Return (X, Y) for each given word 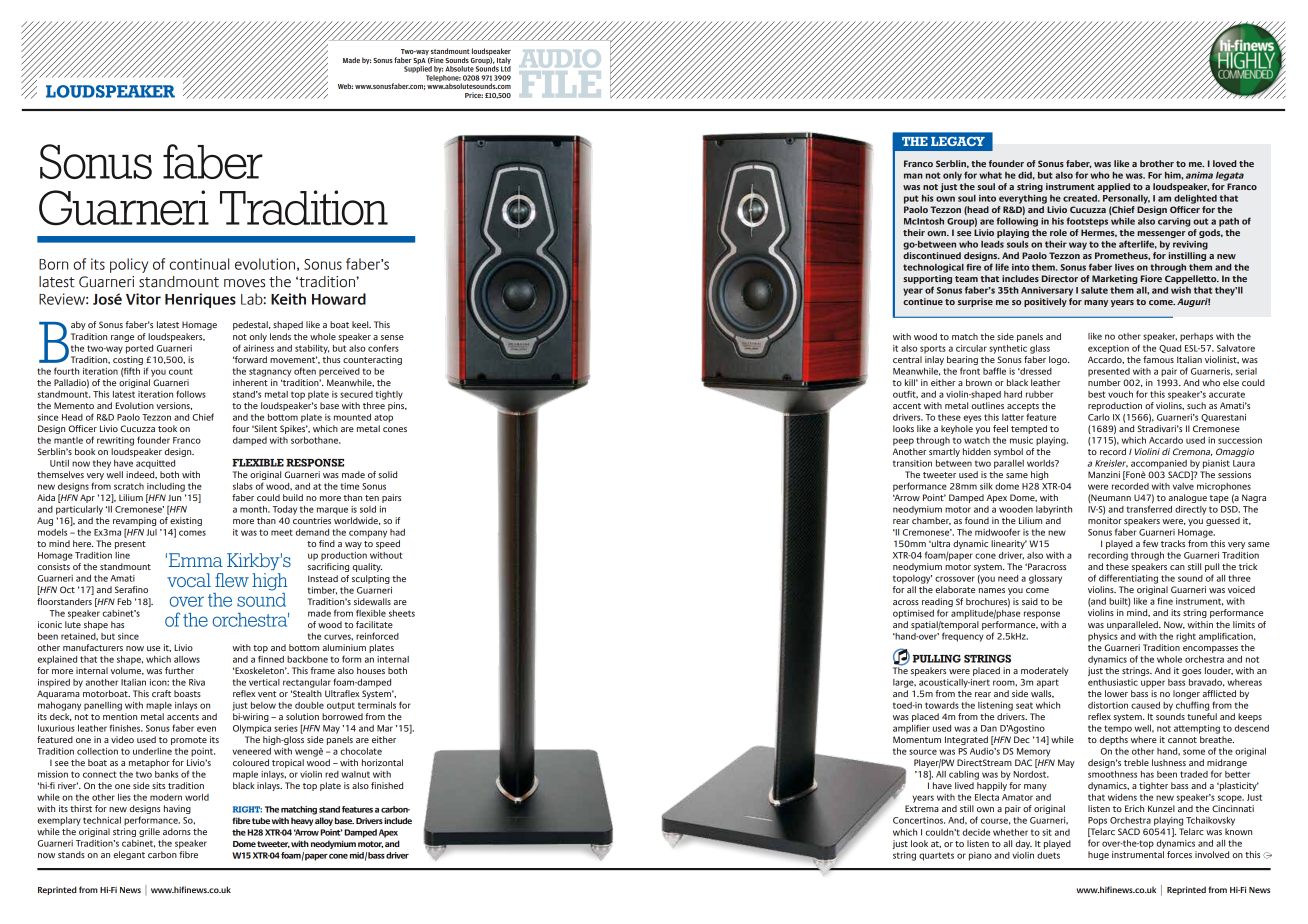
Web (345, 86)
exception (1108, 349)
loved (1224, 163)
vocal (189, 580)
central (907, 359)
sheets (402, 613)
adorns (177, 831)
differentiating (1128, 579)
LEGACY (958, 141)
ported (139, 349)
